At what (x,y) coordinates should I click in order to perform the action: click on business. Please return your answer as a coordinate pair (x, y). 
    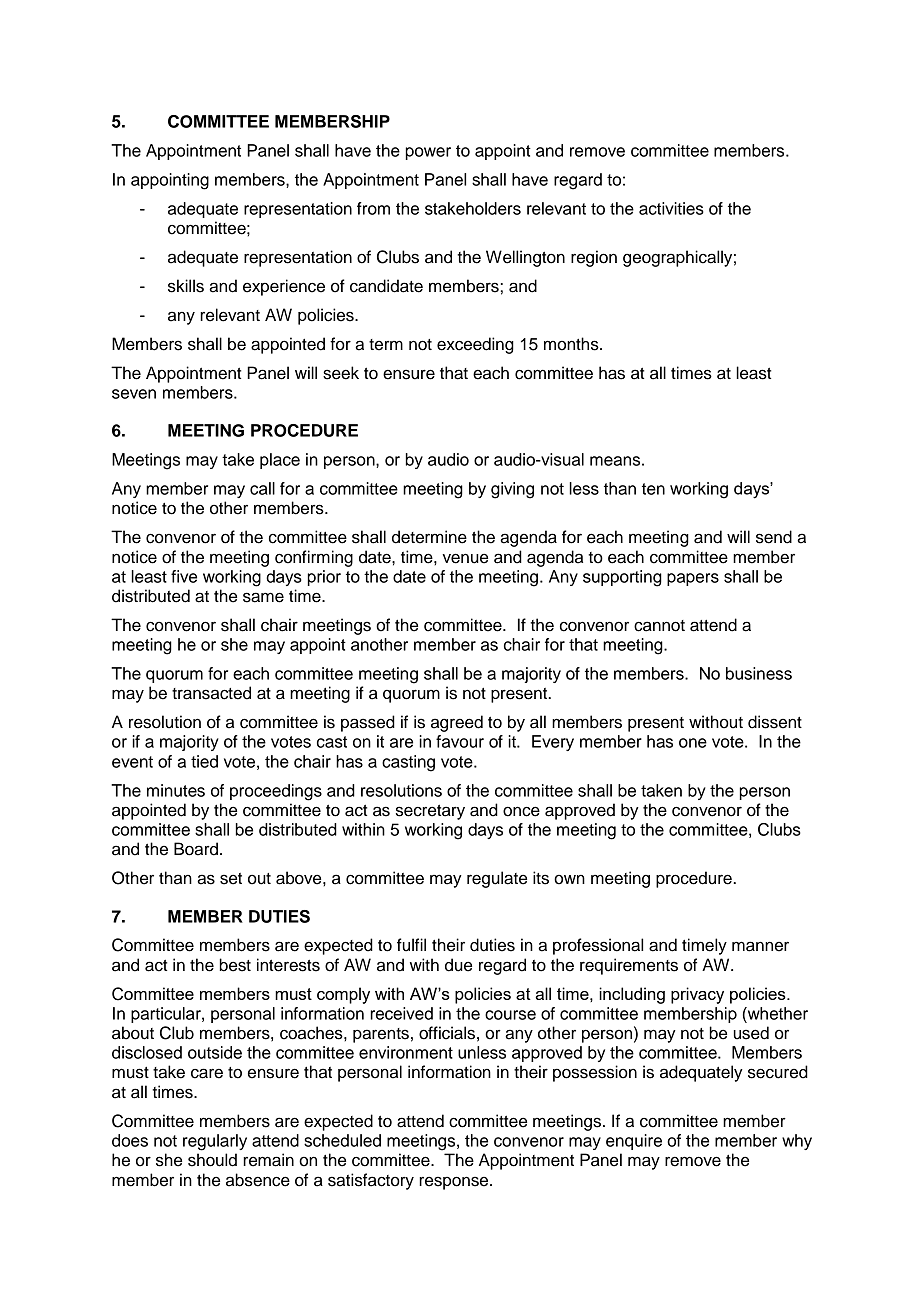
    Looking at the image, I should click on (759, 673).
